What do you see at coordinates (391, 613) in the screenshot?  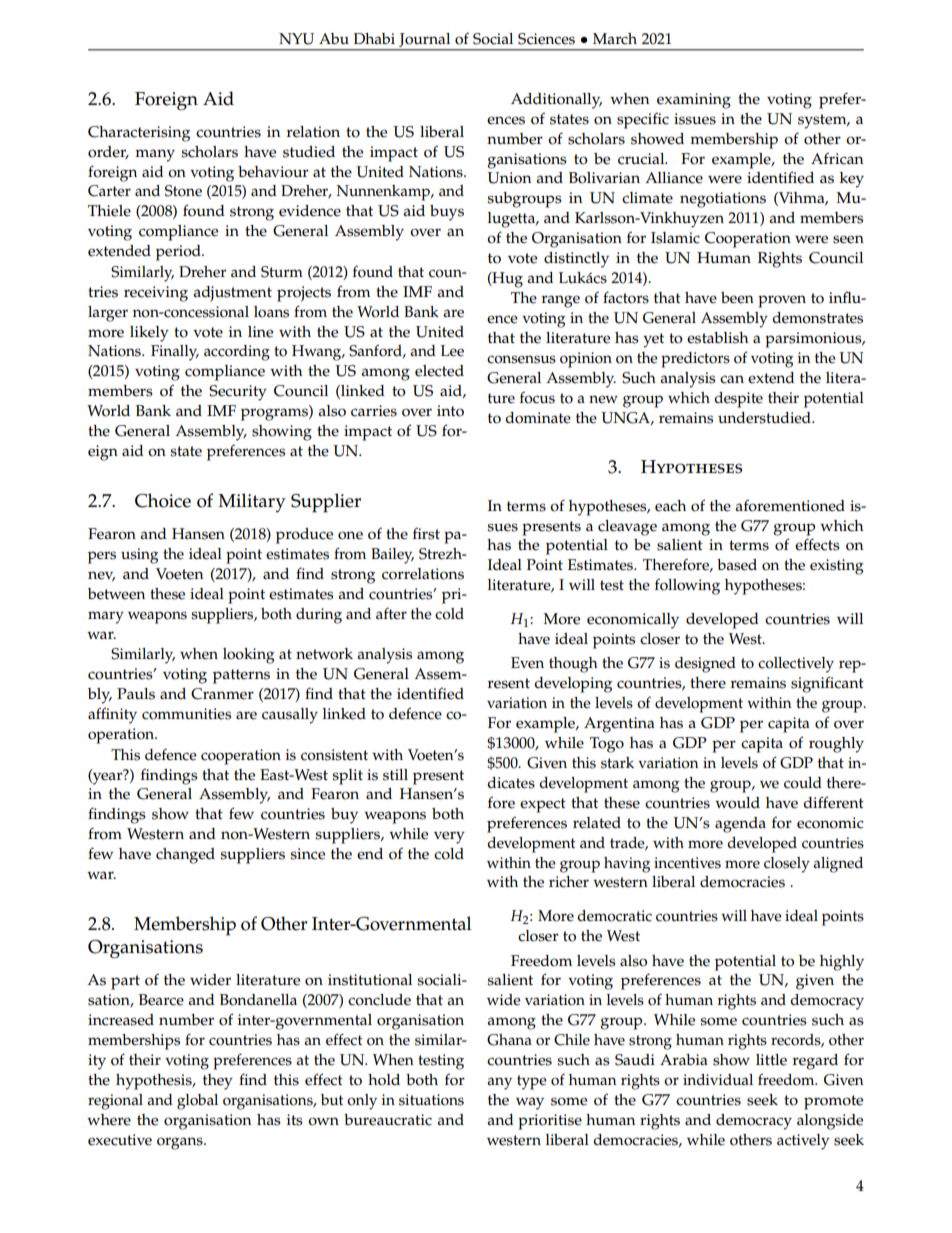 I see `after` at bounding box center [391, 613].
